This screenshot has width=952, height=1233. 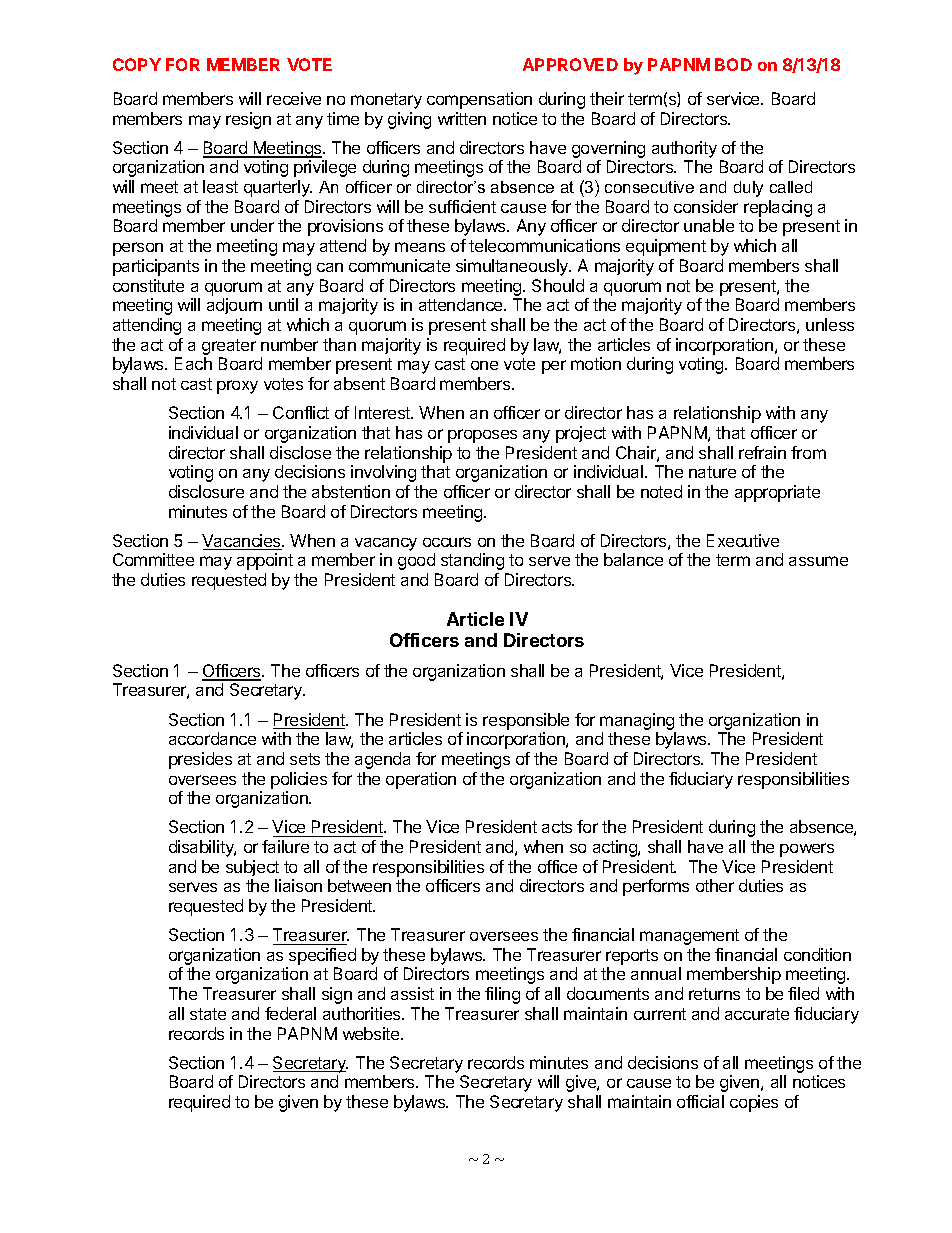 What do you see at coordinates (212, 738) in the screenshot?
I see `accordance` at bounding box center [212, 738].
